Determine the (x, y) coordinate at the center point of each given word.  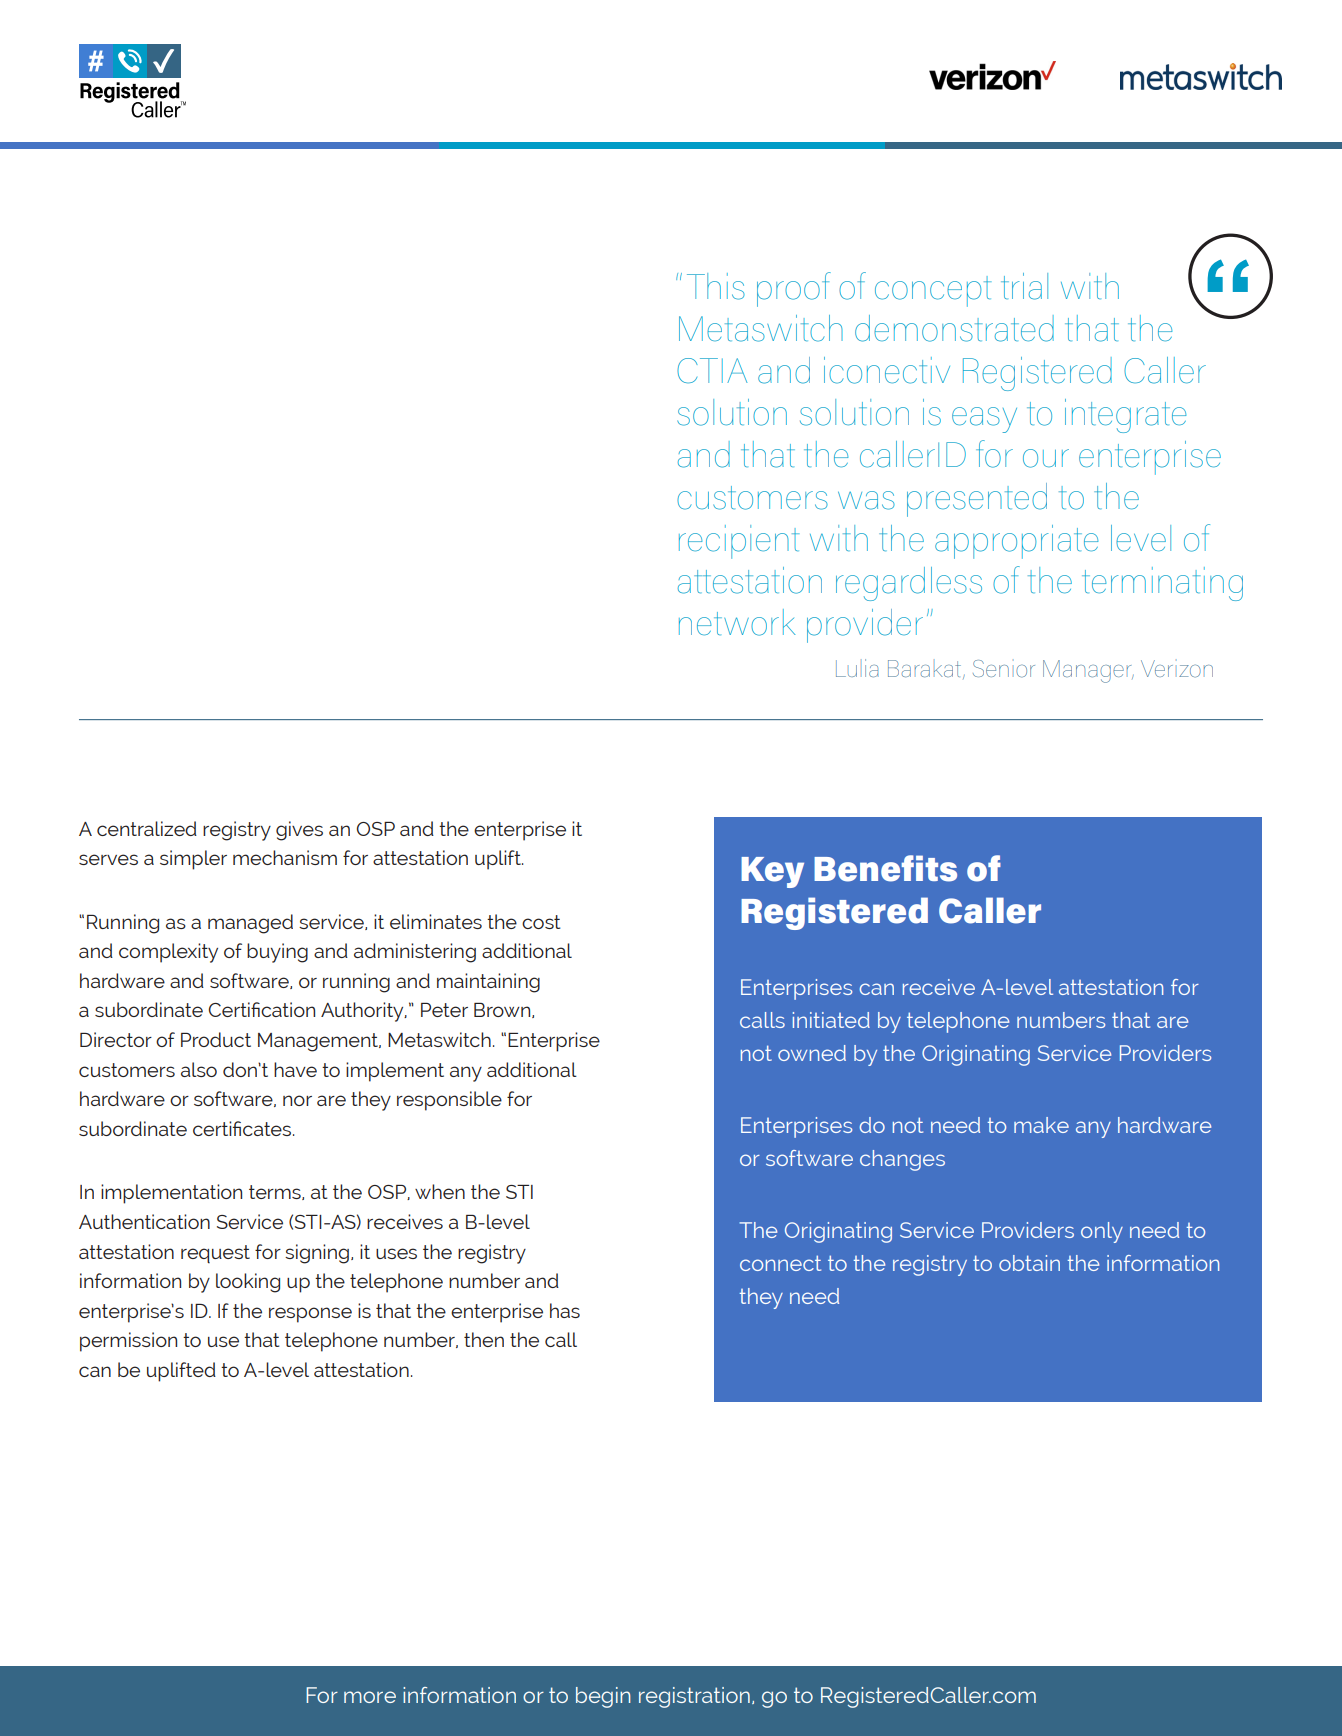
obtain (1029, 1263)
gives (299, 831)
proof (794, 289)
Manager (1088, 671)
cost (541, 922)
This (716, 286)
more (370, 1697)
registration (694, 1697)
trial (1024, 286)
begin (603, 1697)
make (1041, 1125)
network (737, 622)
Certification (262, 1009)
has (565, 1310)
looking (248, 1283)
